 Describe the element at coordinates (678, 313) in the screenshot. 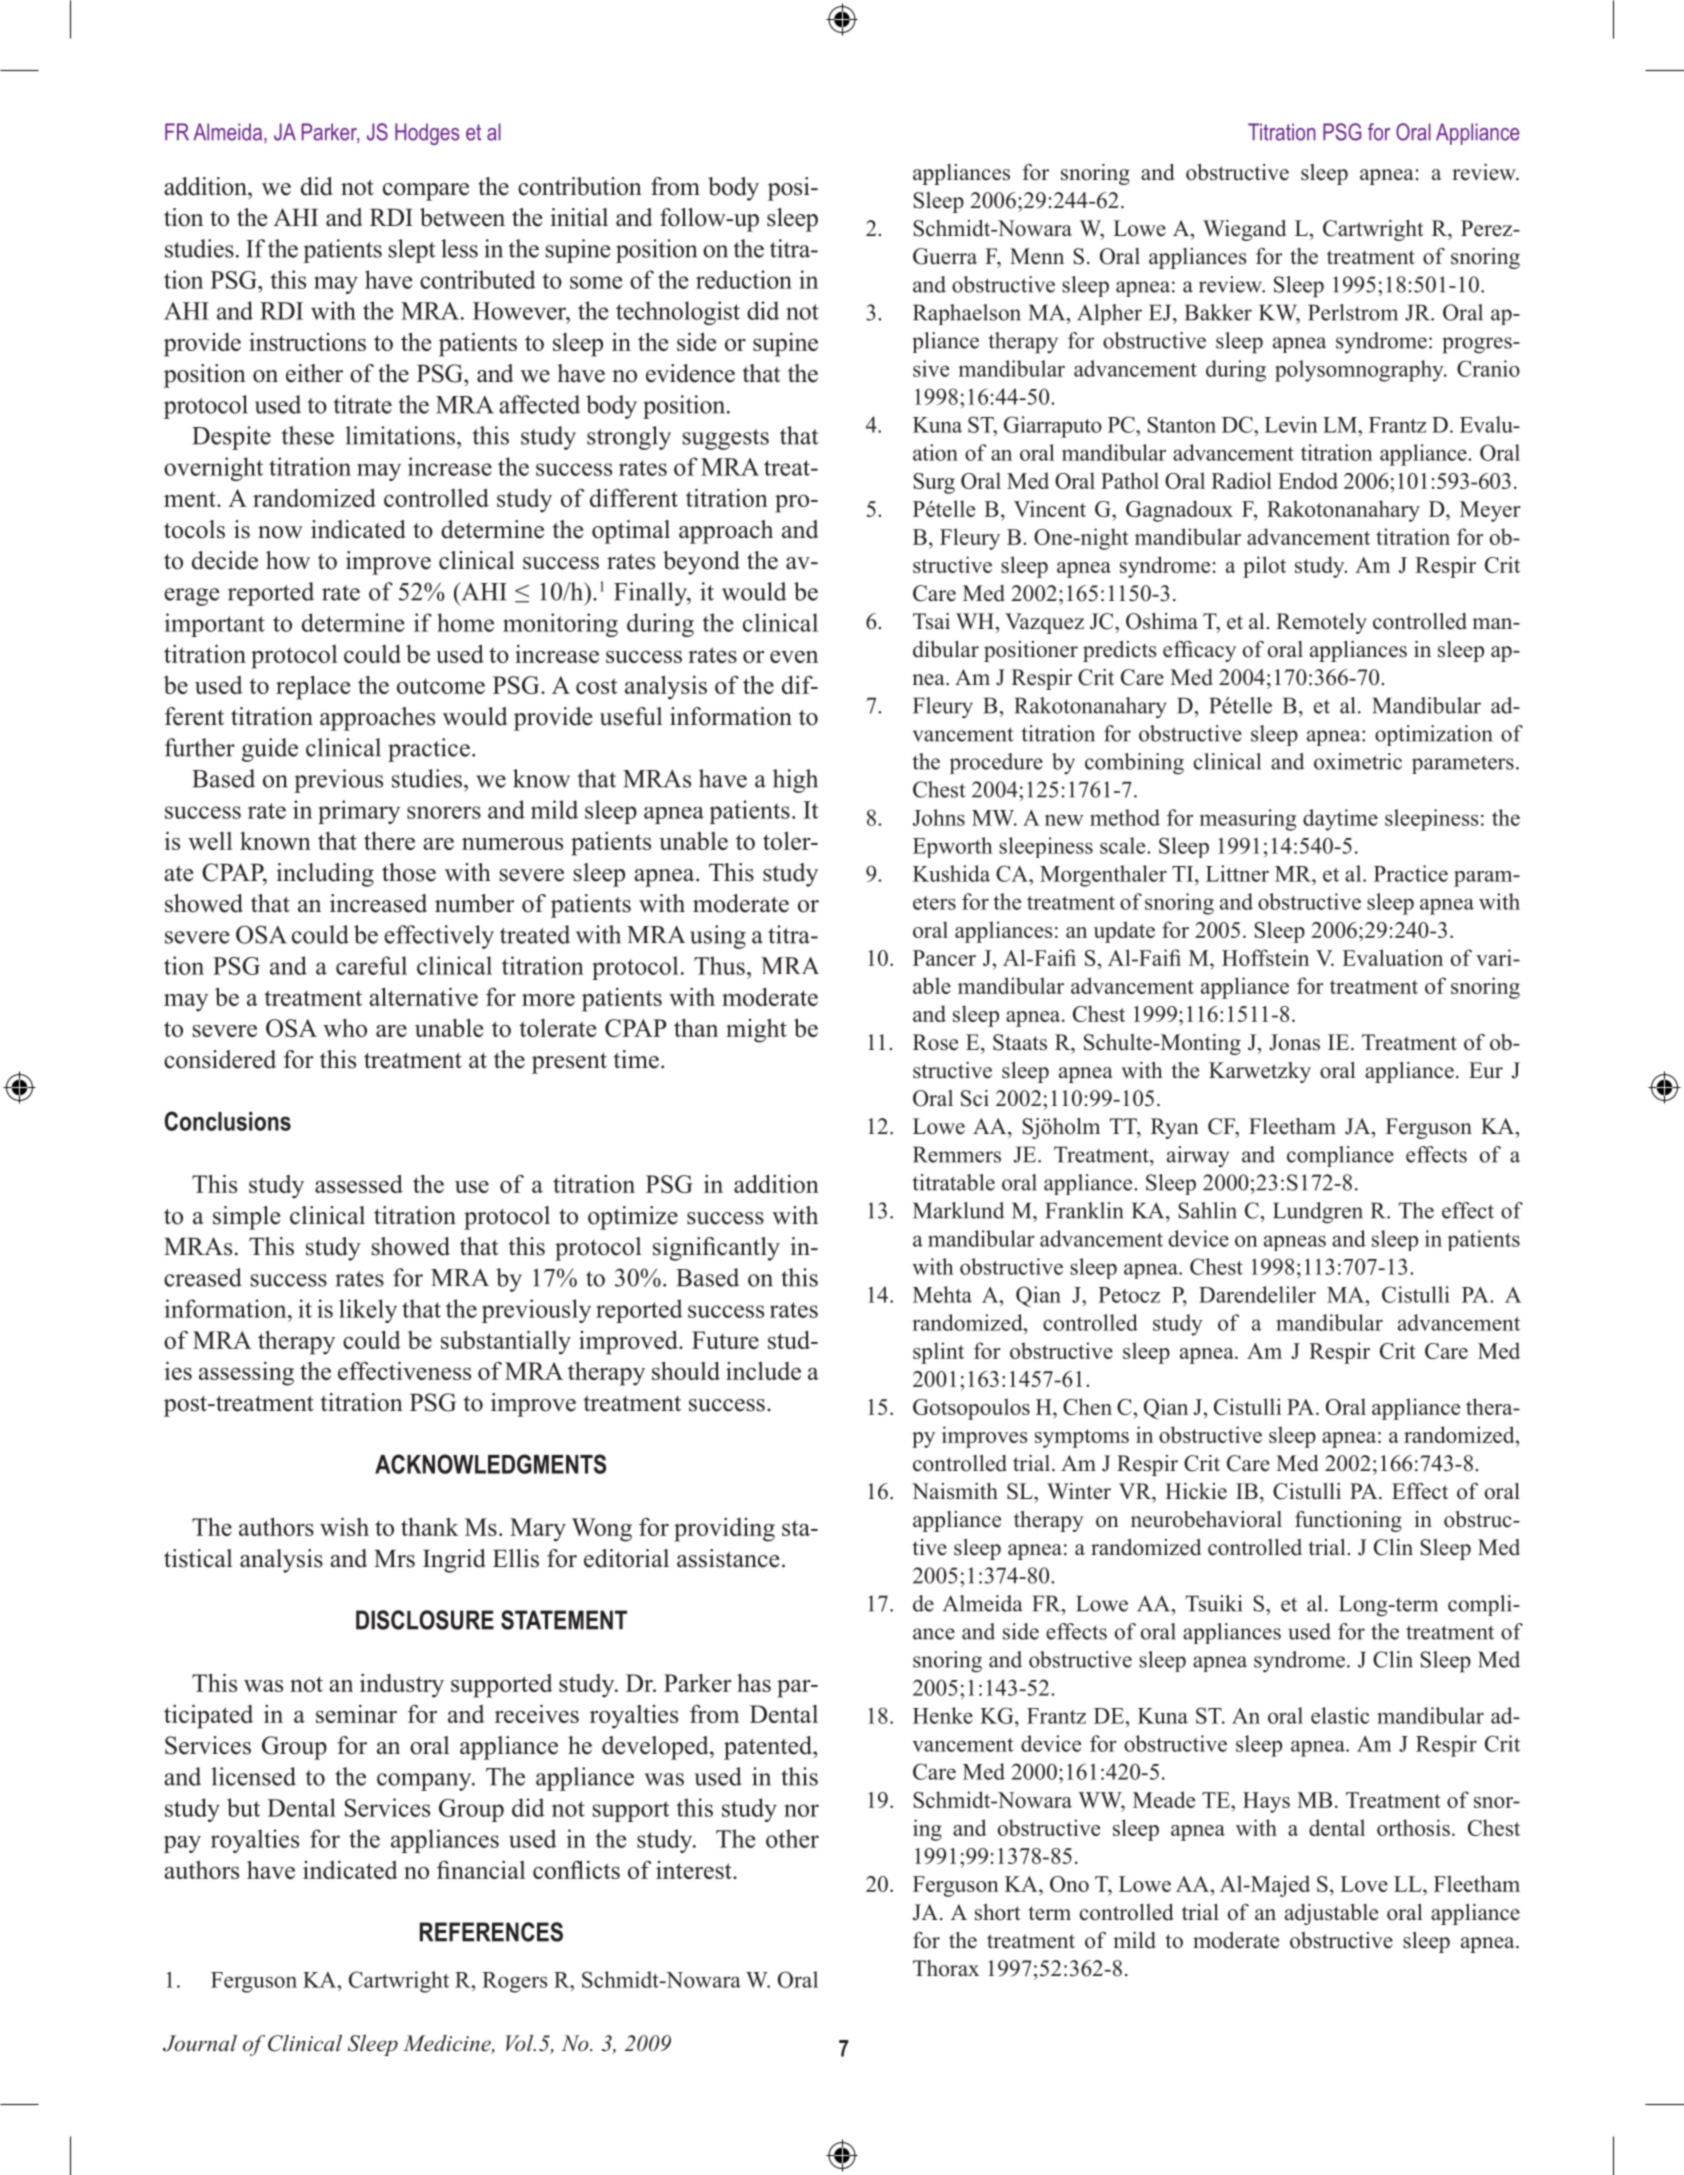

I see `technologist` at that location.
